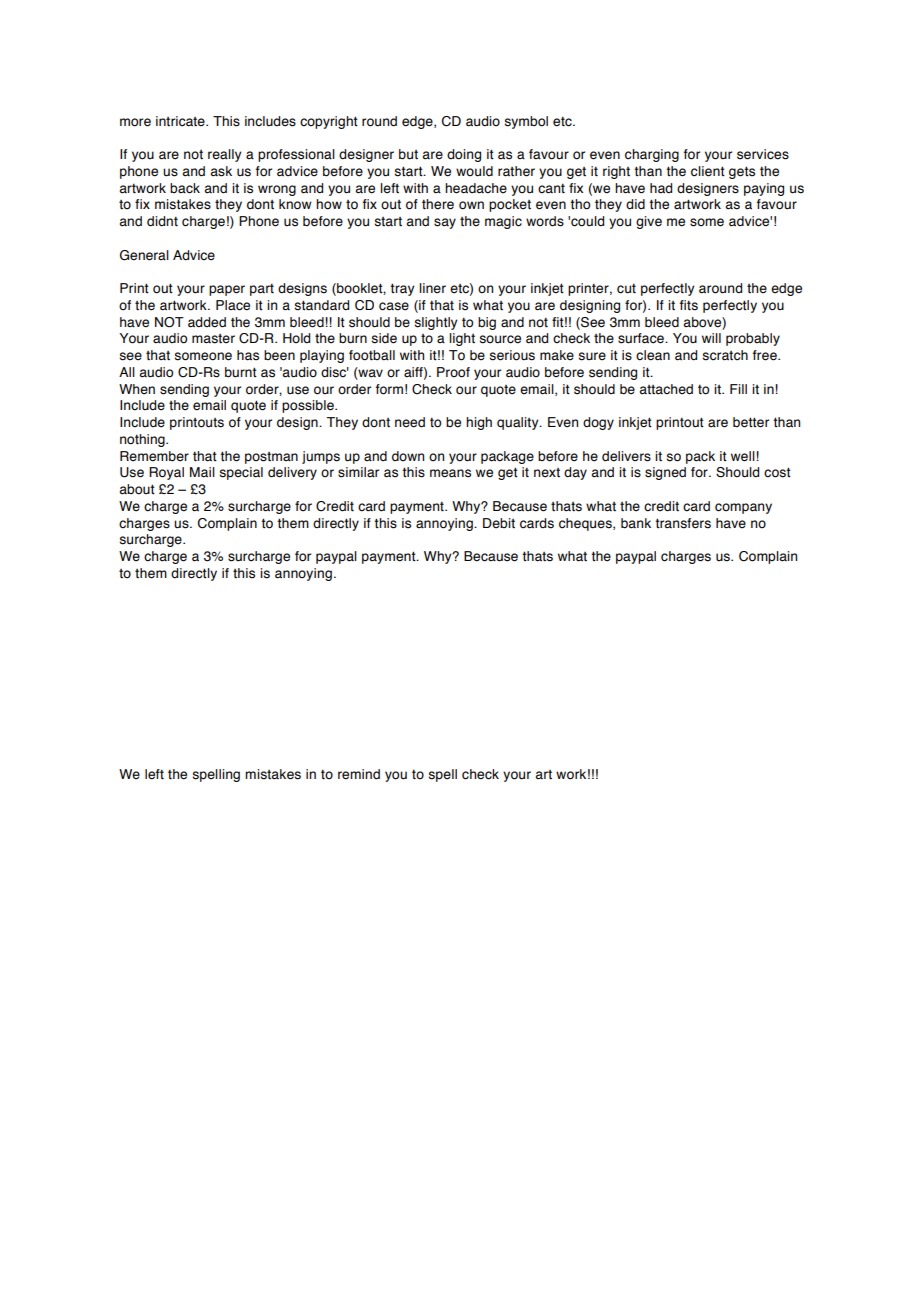  Describe the element at coordinates (450, 473) in the screenshot. I see `means` at that location.
